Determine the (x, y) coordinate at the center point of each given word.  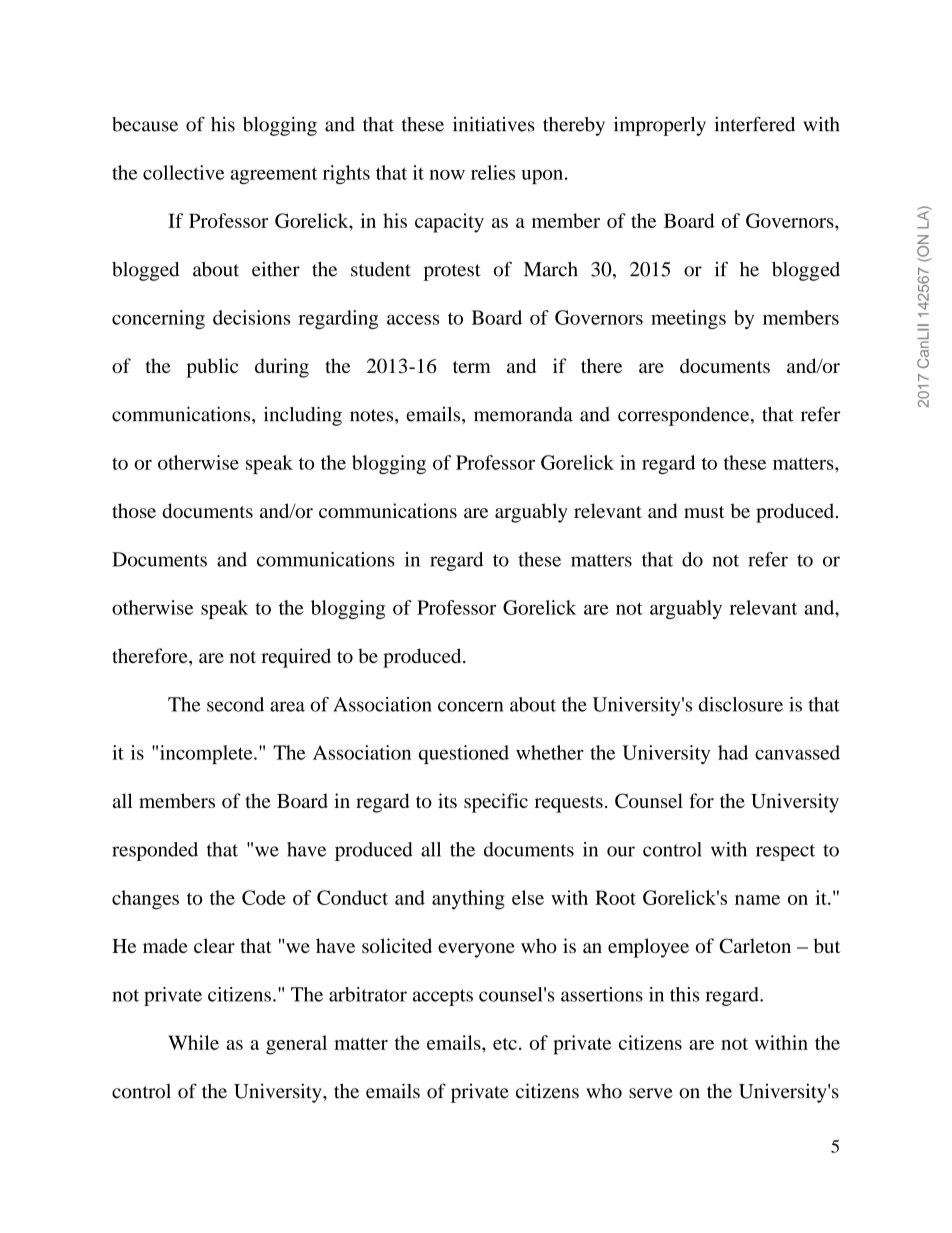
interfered (754, 124)
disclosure (741, 704)
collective (183, 172)
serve (651, 1093)
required (296, 658)
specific (496, 803)
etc (505, 1044)
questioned (464, 754)
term (472, 367)
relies (493, 172)
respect (785, 852)
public (212, 368)
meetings (688, 319)
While (193, 1042)
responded (155, 851)
